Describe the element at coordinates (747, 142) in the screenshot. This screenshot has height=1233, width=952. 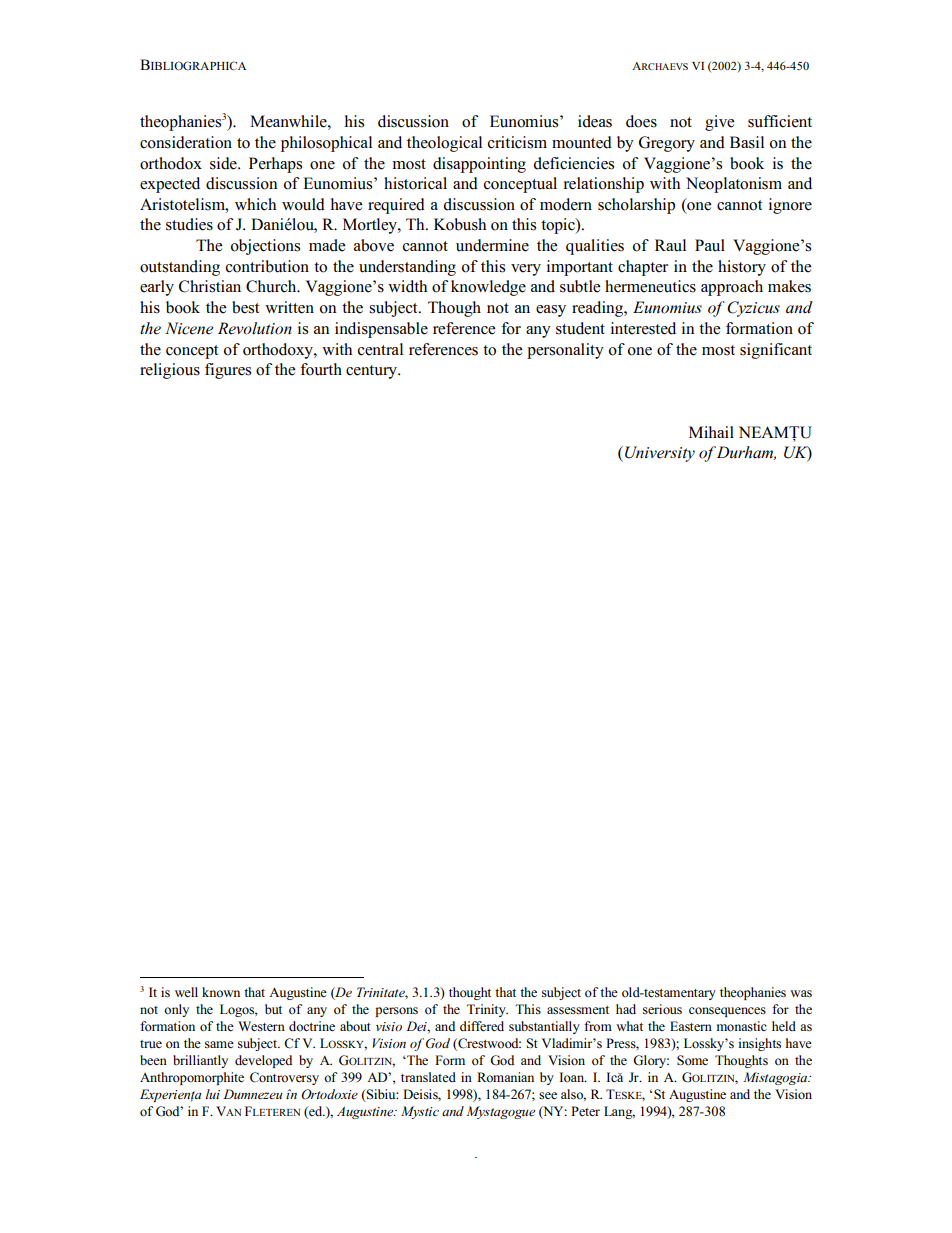
I see `Basil` at that location.
